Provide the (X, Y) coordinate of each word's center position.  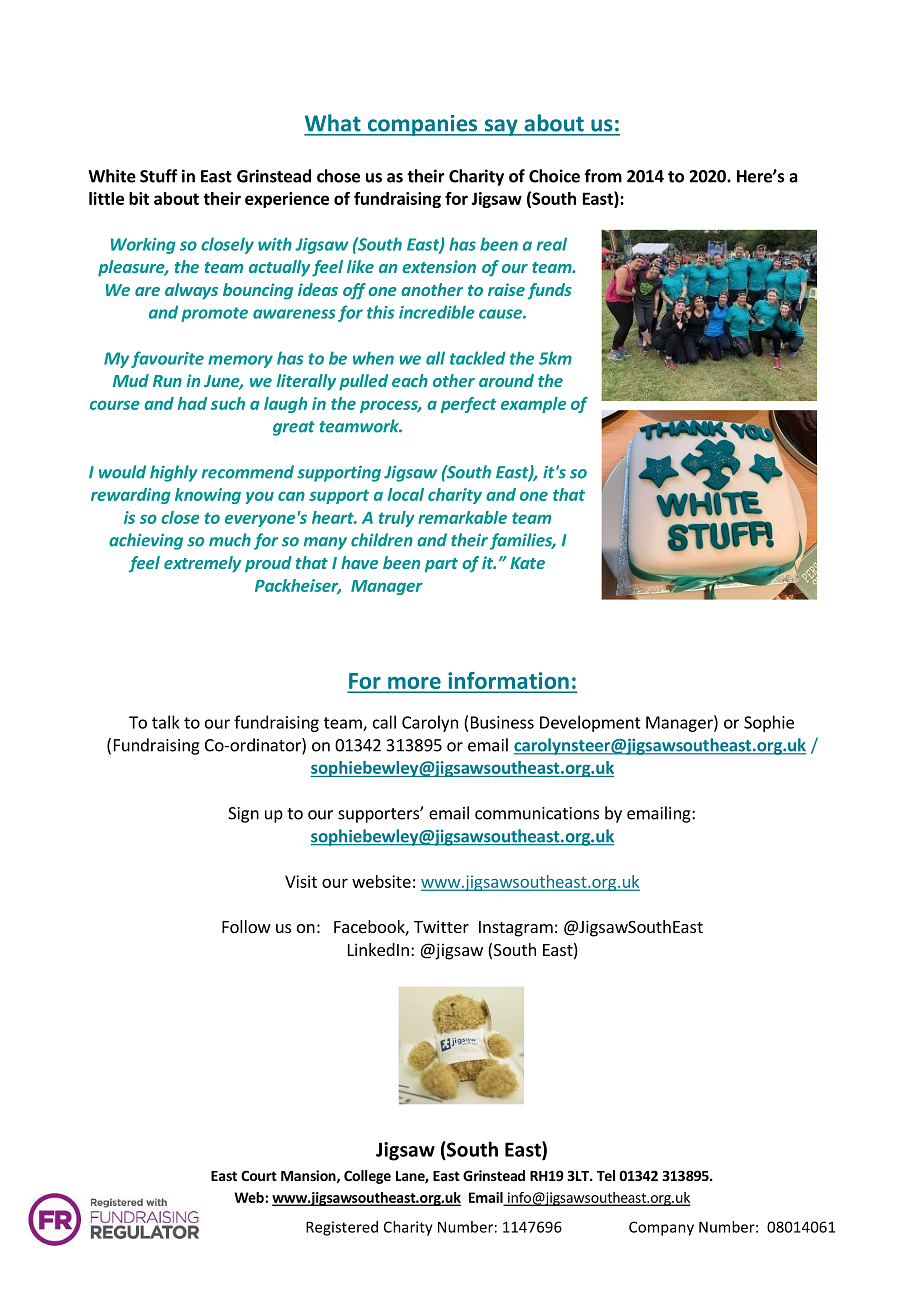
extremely (202, 564)
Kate (527, 563)
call (384, 722)
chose (338, 176)
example (533, 405)
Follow (246, 926)
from (603, 176)
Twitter (441, 926)
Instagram (516, 929)
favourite (167, 359)
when (373, 358)
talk (166, 722)
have (359, 562)
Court (259, 1175)
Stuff (158, 176)
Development (590, 723)
